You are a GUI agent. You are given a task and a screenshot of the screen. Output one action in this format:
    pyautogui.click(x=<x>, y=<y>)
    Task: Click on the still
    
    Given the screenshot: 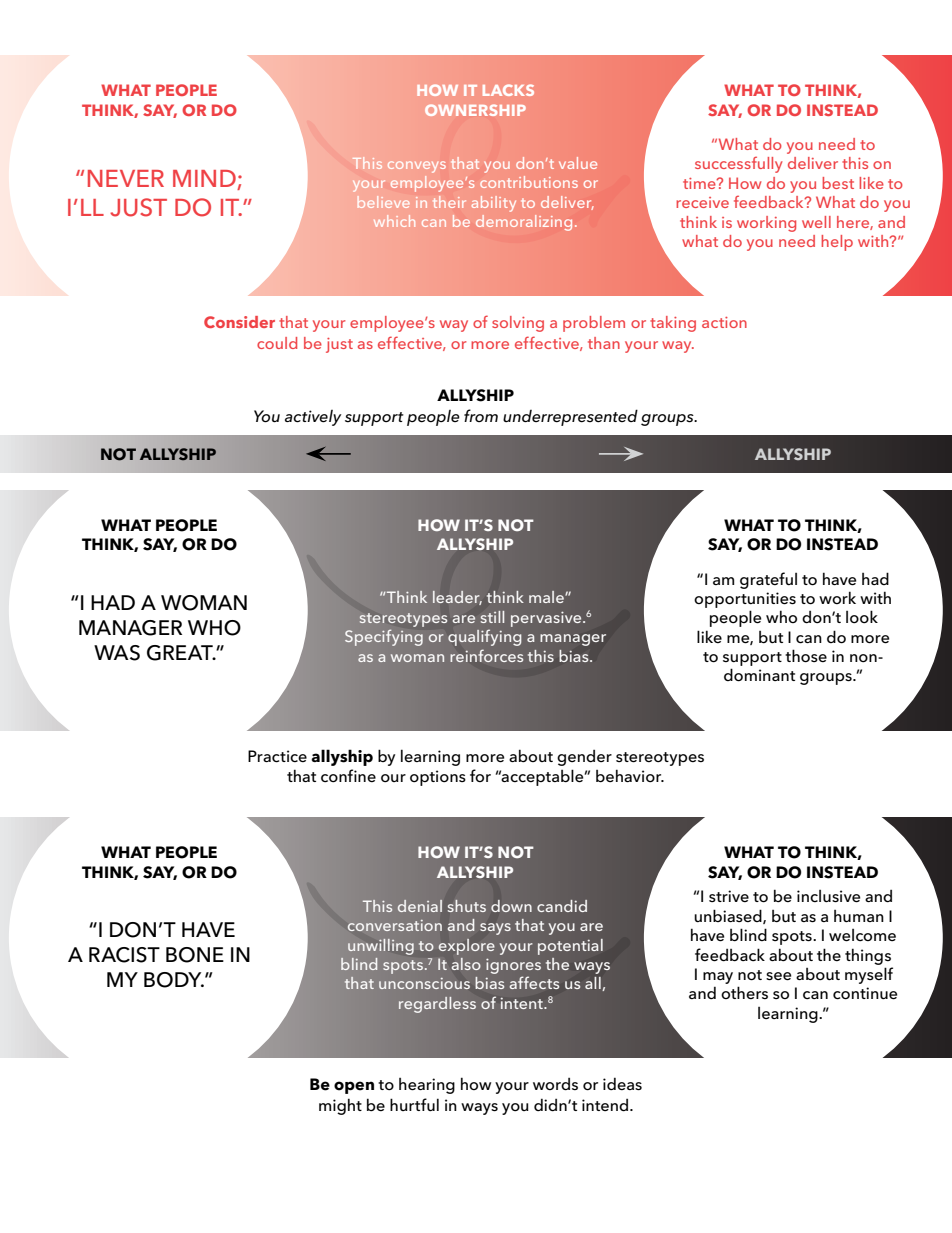 What is the action you would take?
    pyautogui.click(x=492, y=617)
